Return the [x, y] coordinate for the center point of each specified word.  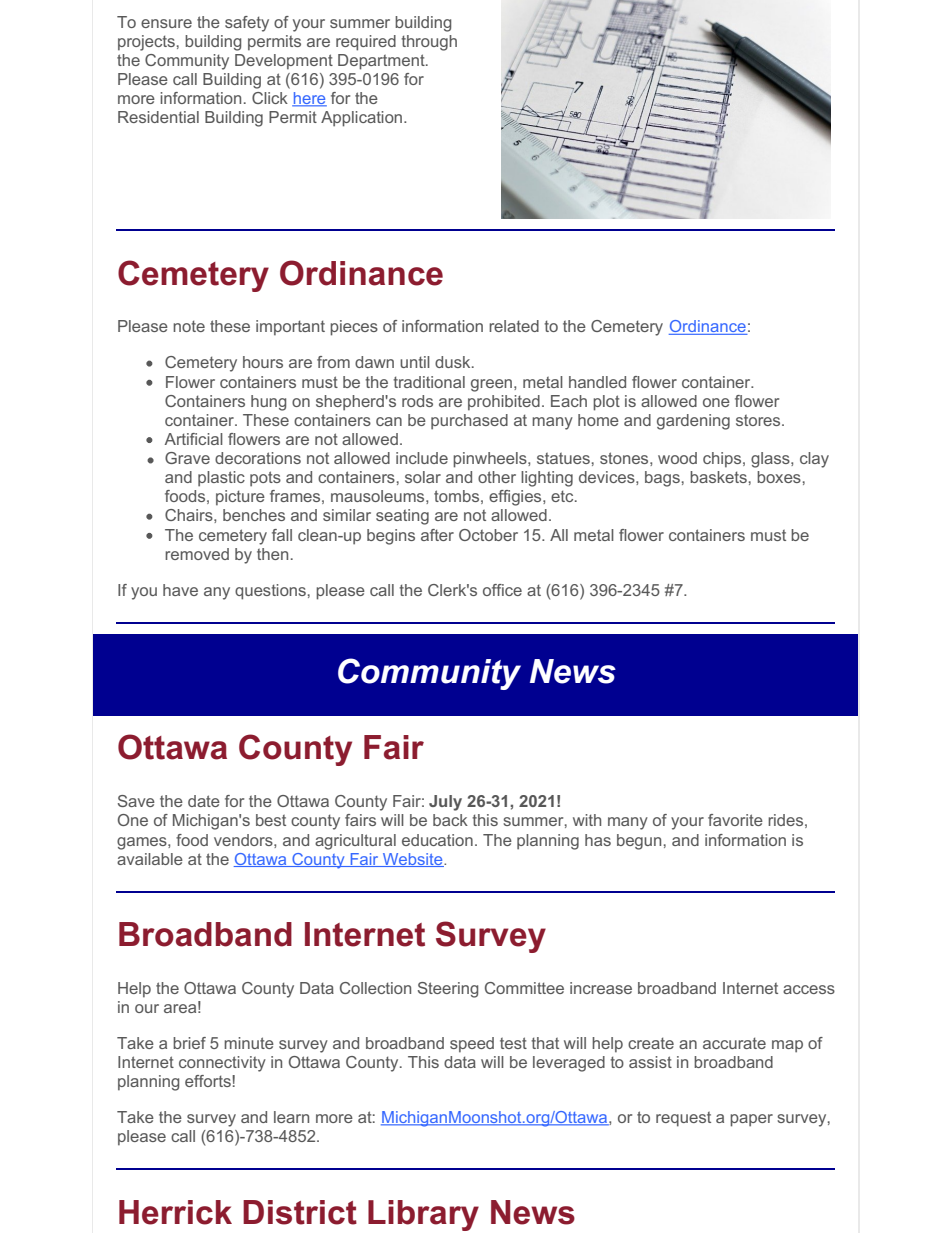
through [429, 43]
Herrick [175, 1212]
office [502, 590]
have [180, 590]
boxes [779, 477]
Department [382, 62]
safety [247, 24]
